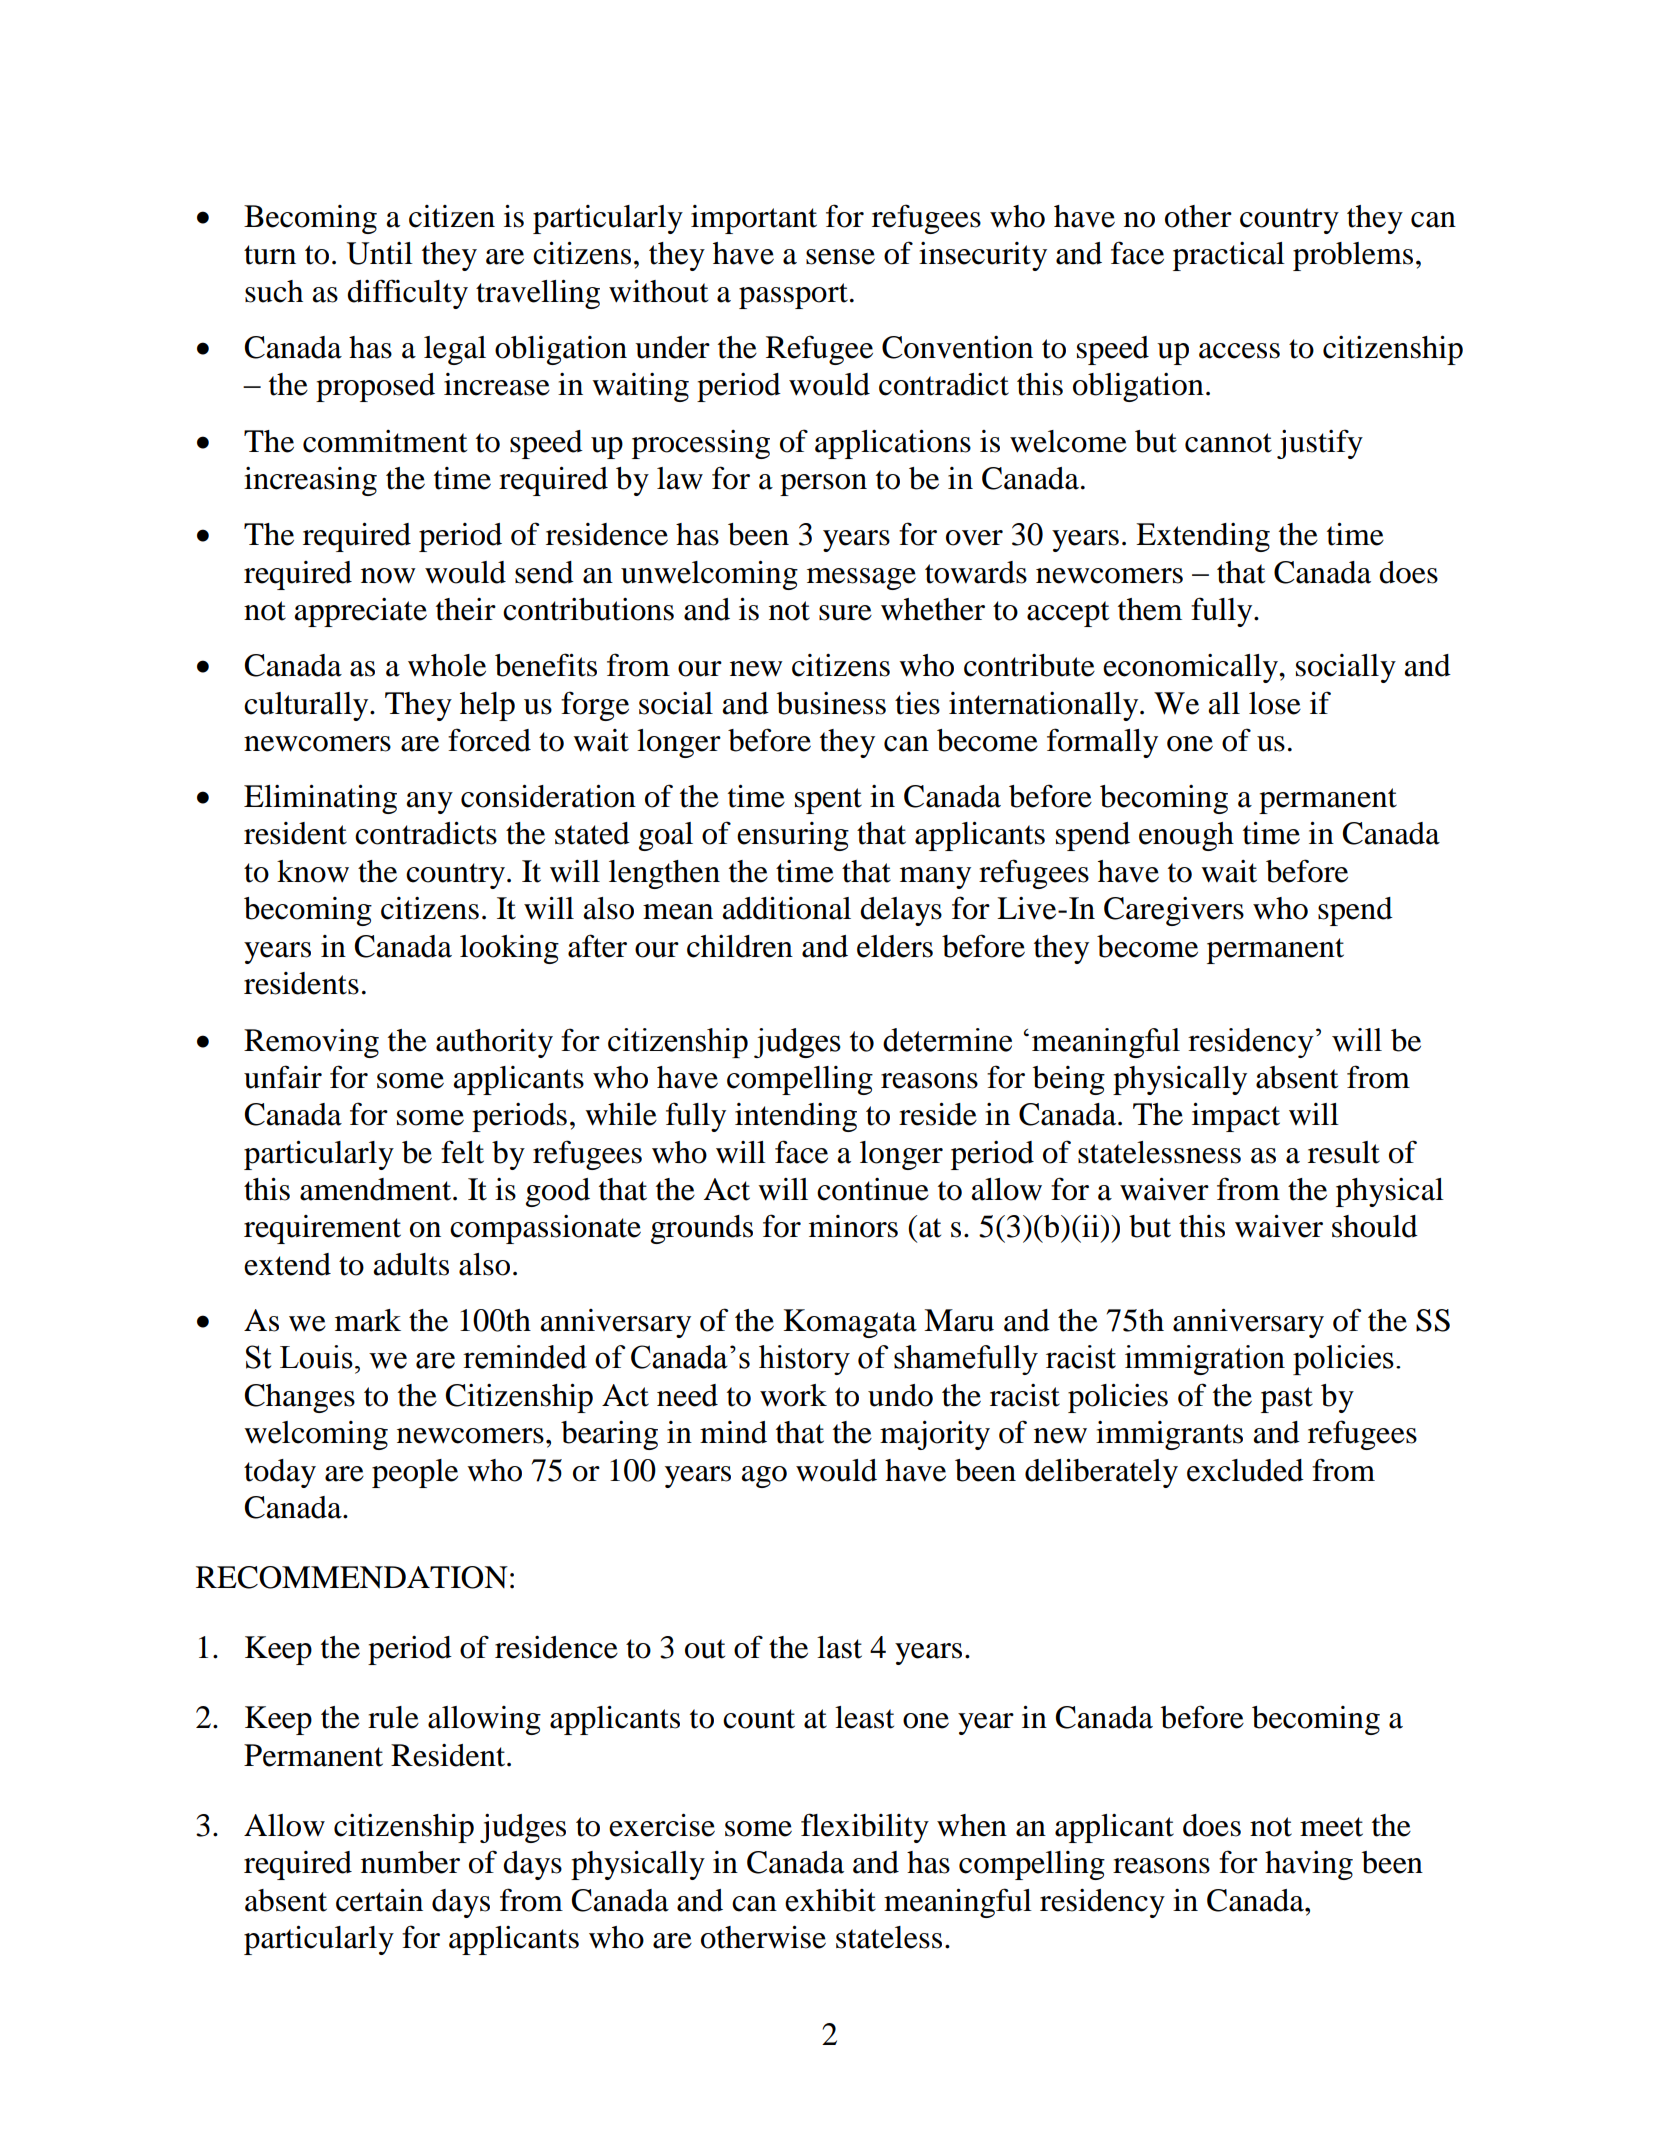 The width and height of the document is (1660, 2149). Describe the element at coordinates (410, 1862) in the document. I see `number` at that location.
